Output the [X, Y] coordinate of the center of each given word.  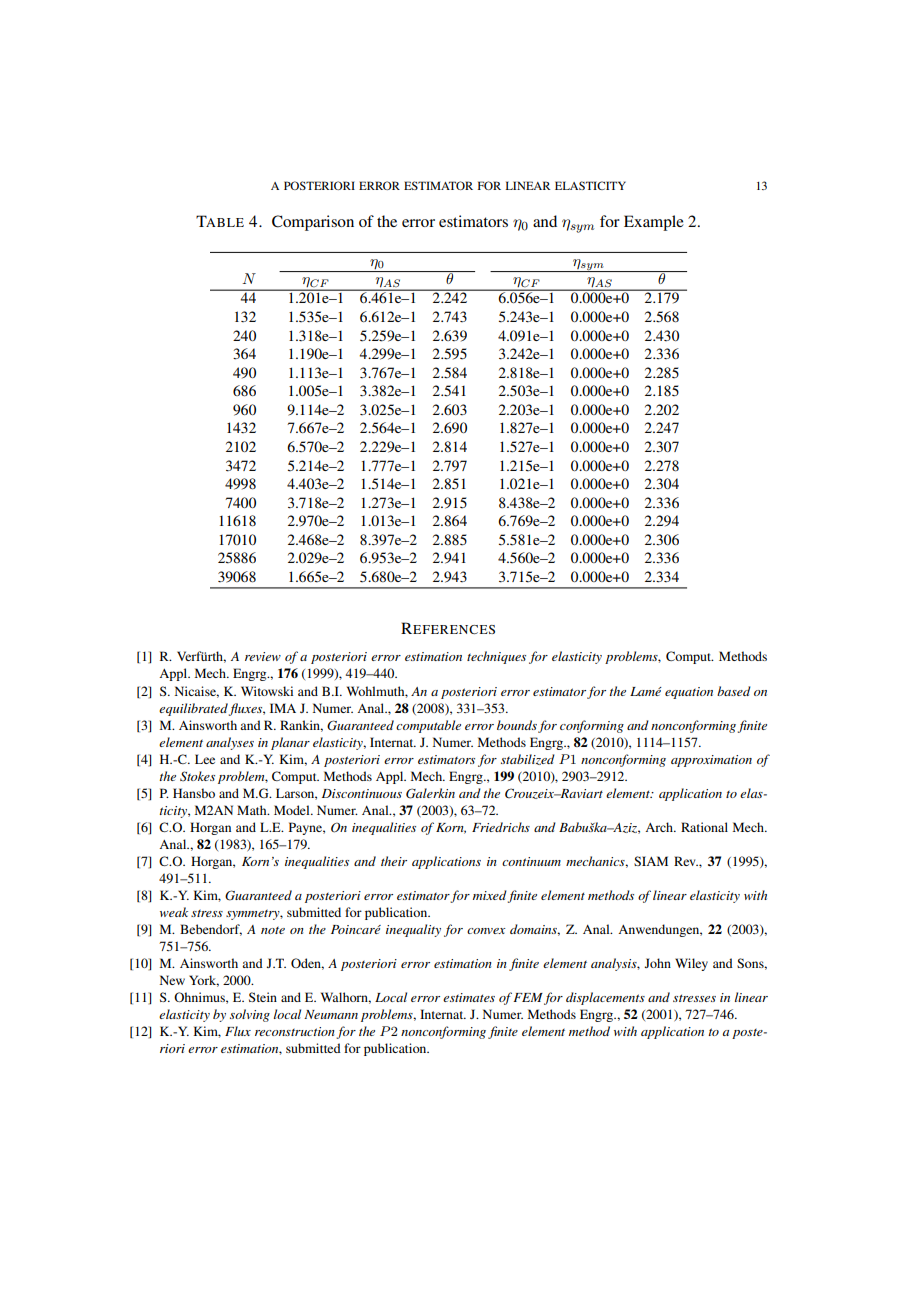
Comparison [313, 223]
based [734, 691]
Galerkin [430, 793]
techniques [496, 657]
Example [654, 223]
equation [689, 693]
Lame [646, 691]
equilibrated [193, 709]
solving [250, 1015]
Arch [660, 827]
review [263, 656]
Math [253, 810]
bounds [517, 725]
